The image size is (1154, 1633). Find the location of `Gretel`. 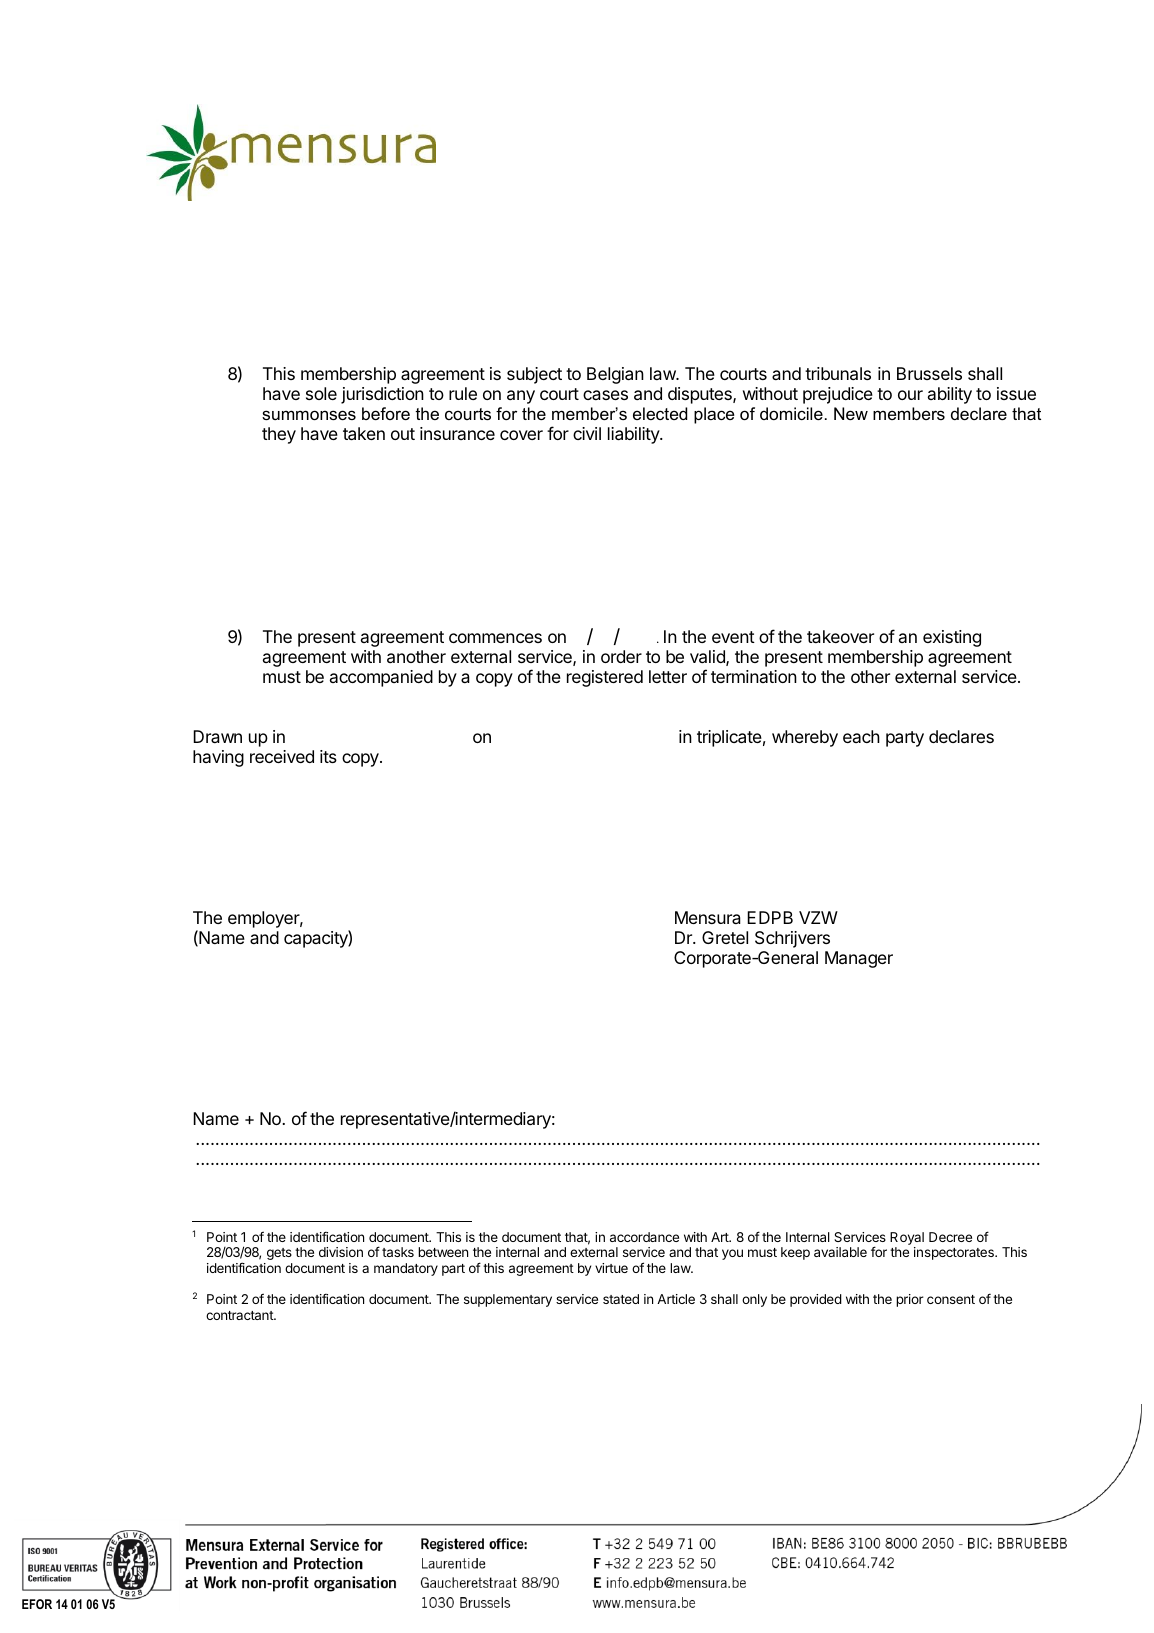

Gretel is located at coordinates (725, 937).
